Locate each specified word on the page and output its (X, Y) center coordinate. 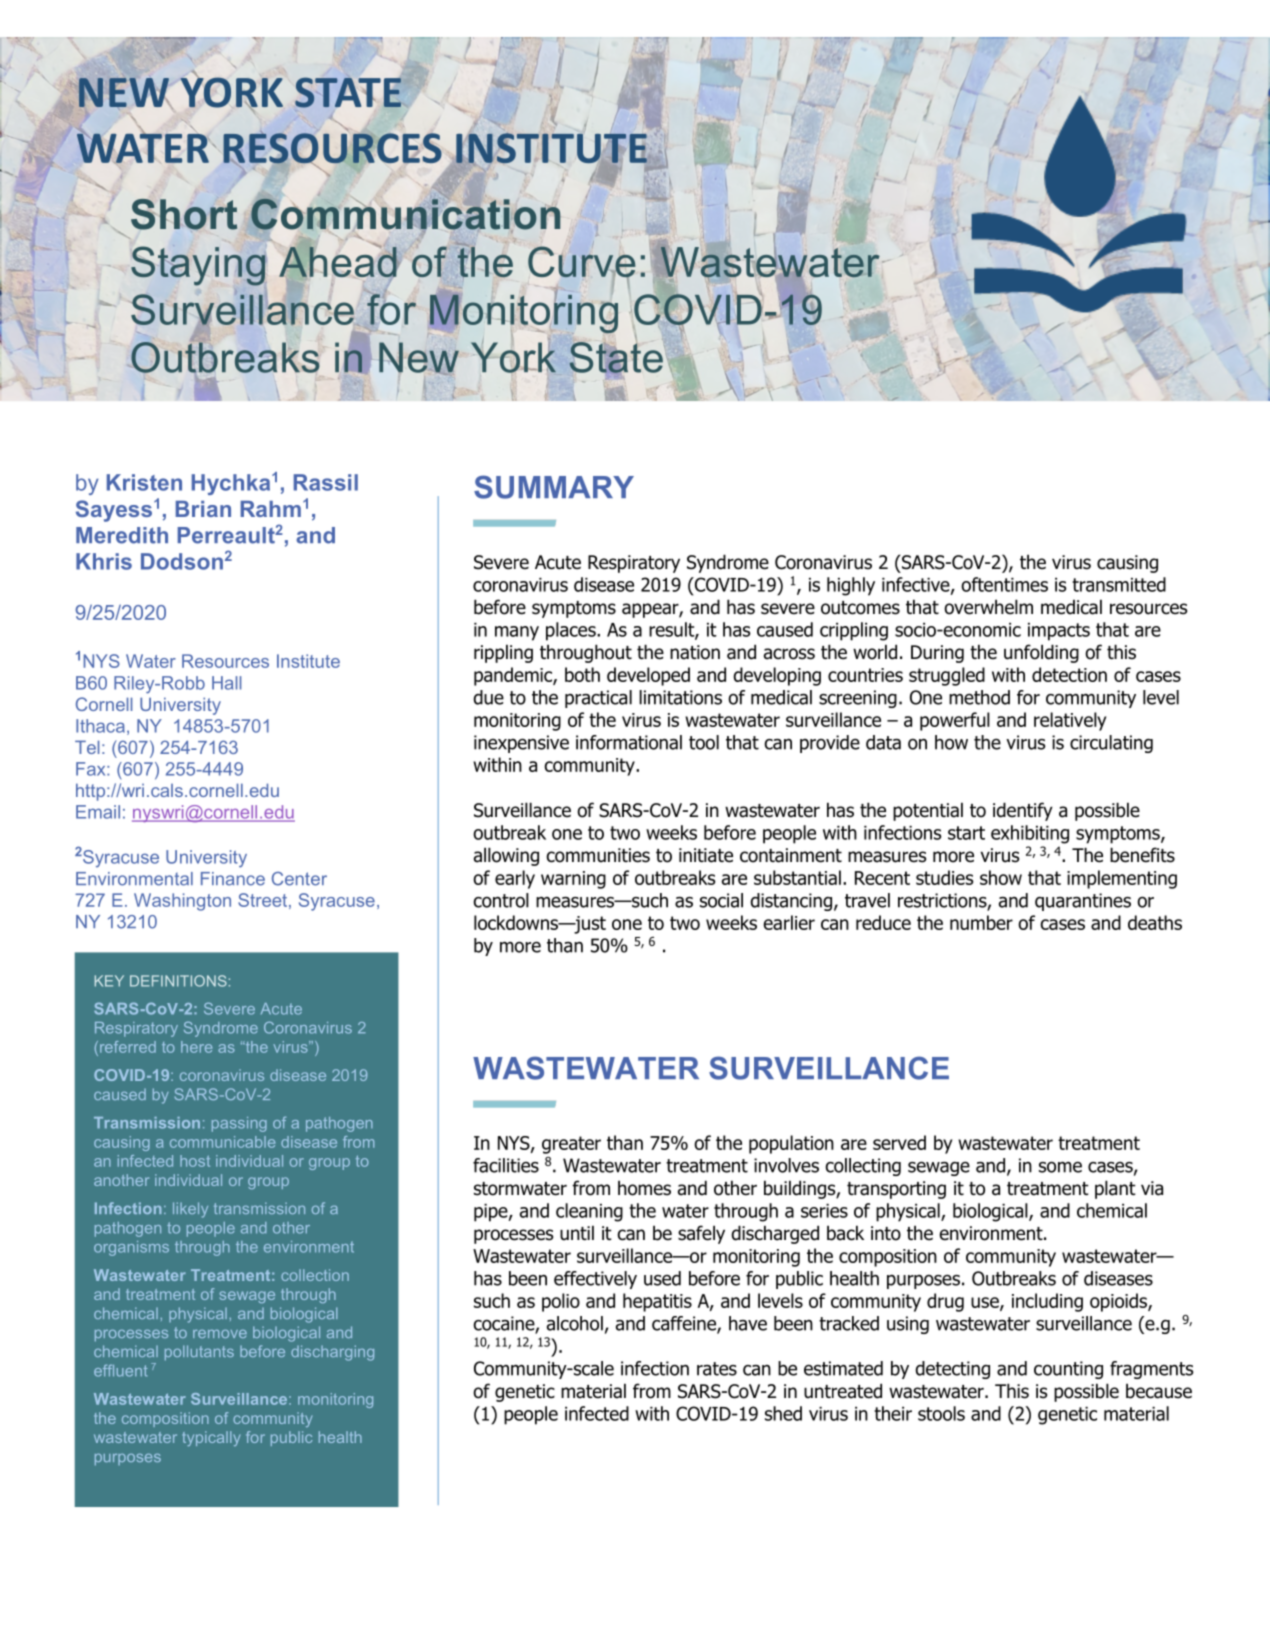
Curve (581, 263)
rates (717, 1369)
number (981, 922)
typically (211, 1438)
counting (1068, 1370)
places (572, 631)
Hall (226, 683)
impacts (1059, 632)
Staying (198, 266)
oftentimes (1004, 584)
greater (571, 1145)
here (196, 1047)
